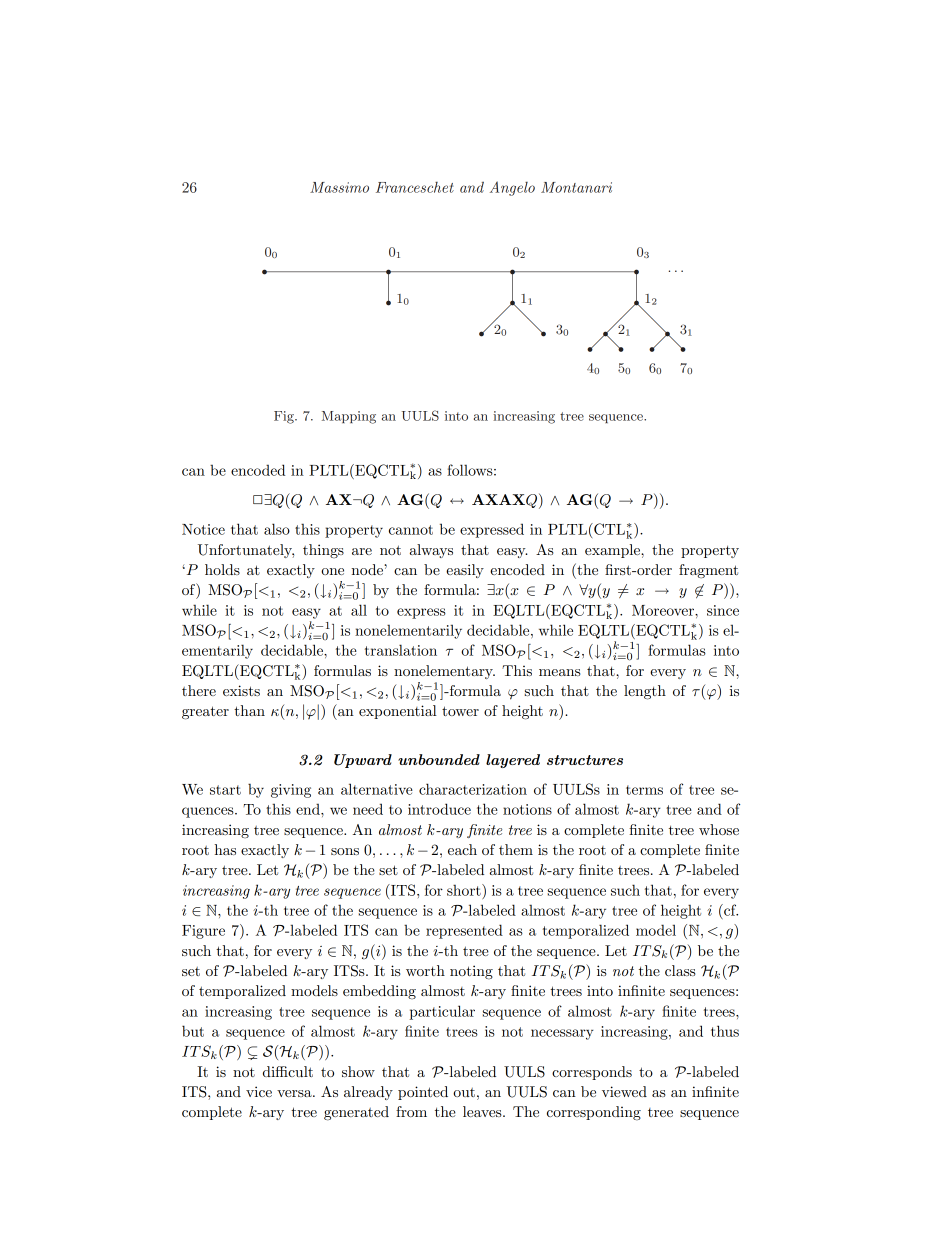 The height and width of the page is (1233, 952). Describe the element at coordinates (411, 530) in the page. I see `cannot` at that location.
